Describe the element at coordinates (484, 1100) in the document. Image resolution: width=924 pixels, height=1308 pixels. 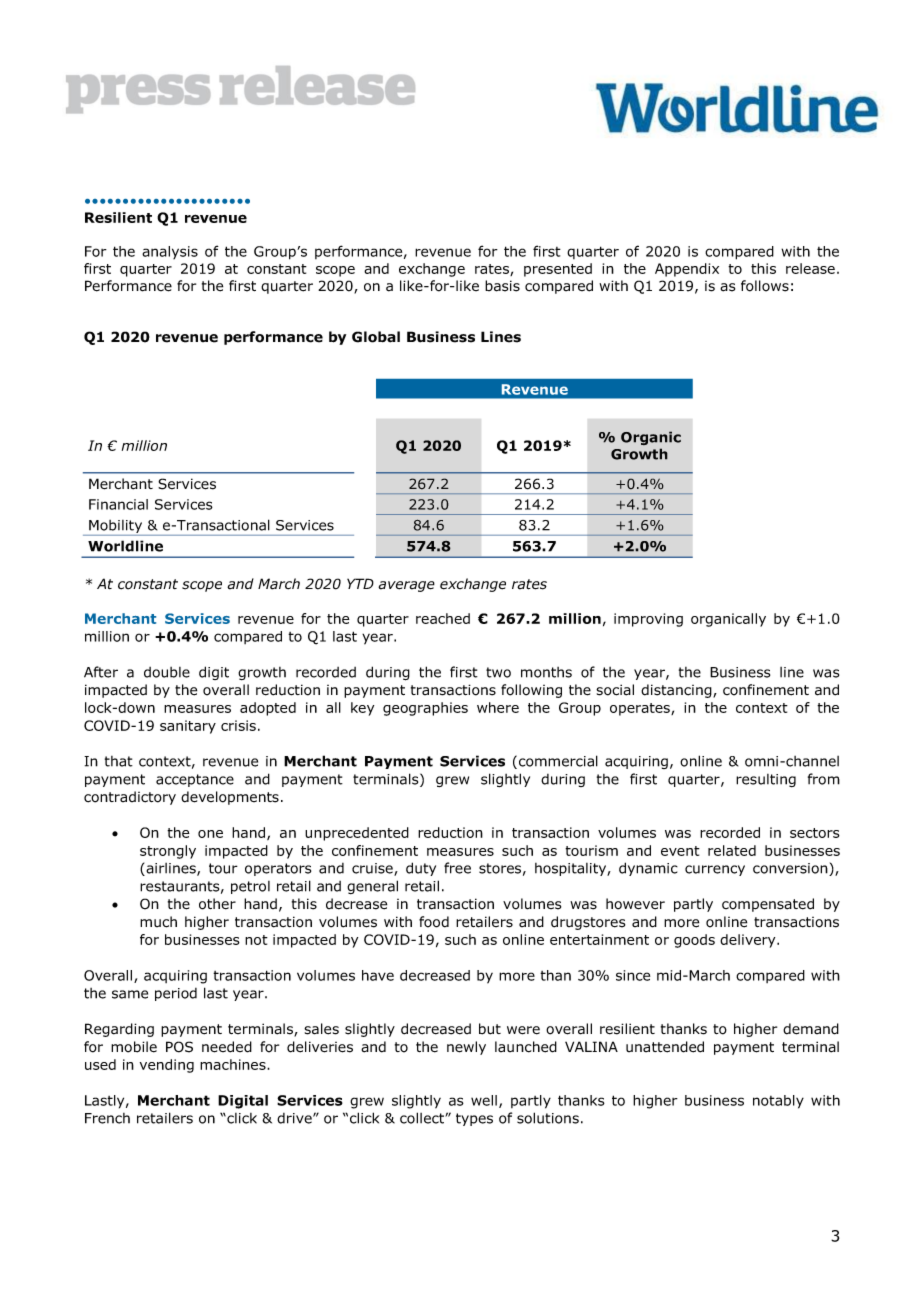
I see `well` at that location.
